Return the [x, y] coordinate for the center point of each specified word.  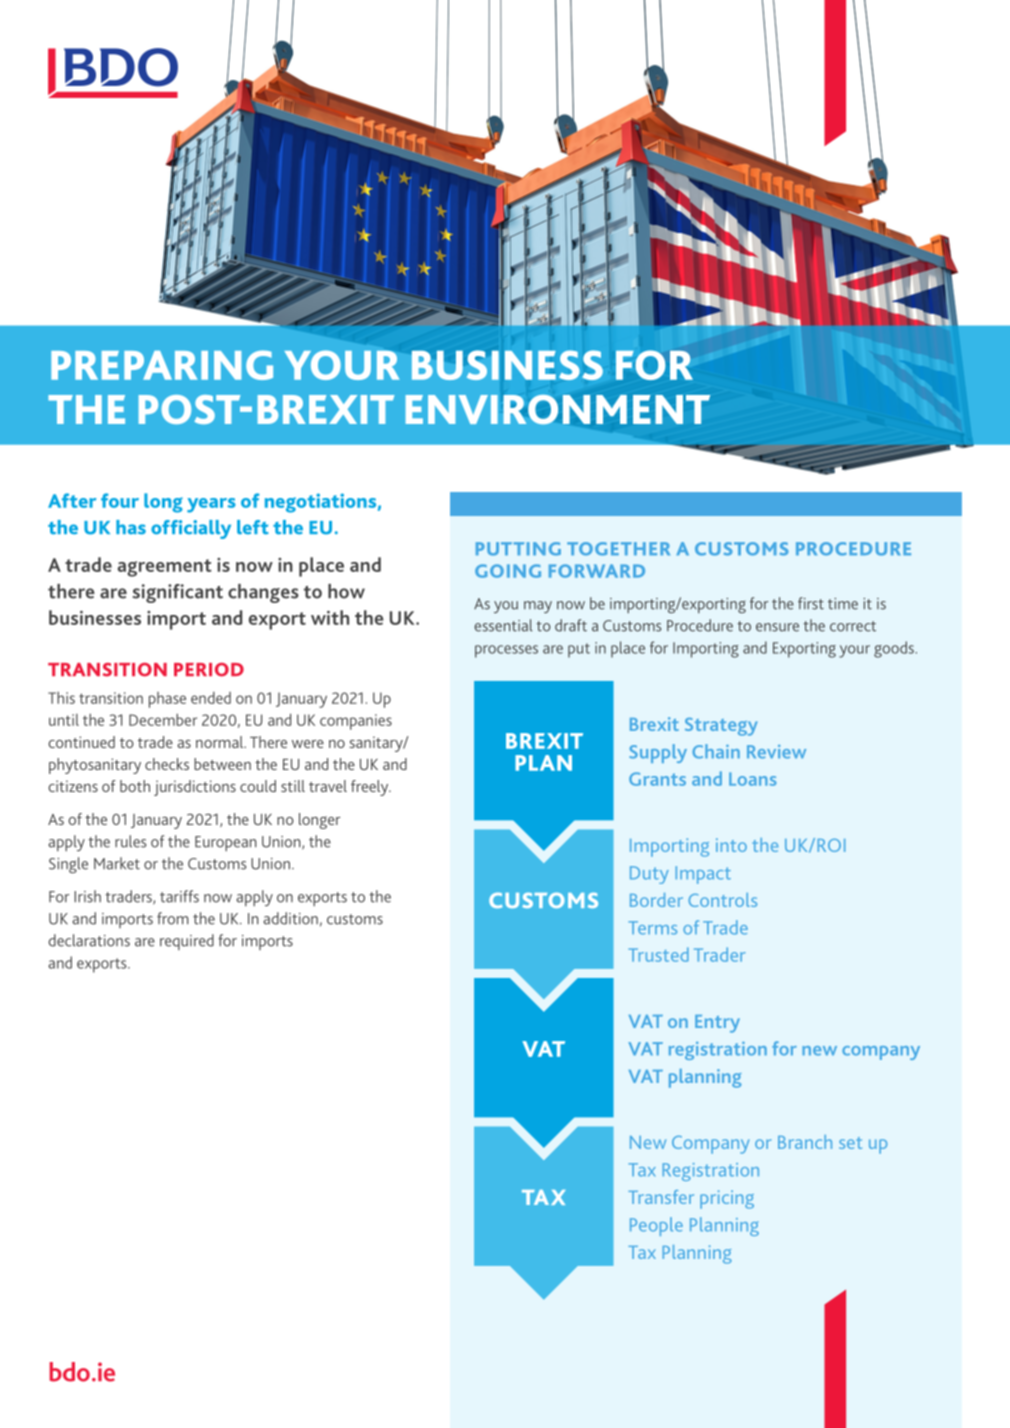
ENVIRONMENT [557, 410]
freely [371, 788]
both [135, 786]
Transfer [661, 1197]
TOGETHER [618, 549]
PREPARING [162, 365]
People [656, 1226]
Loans [752, 779]
